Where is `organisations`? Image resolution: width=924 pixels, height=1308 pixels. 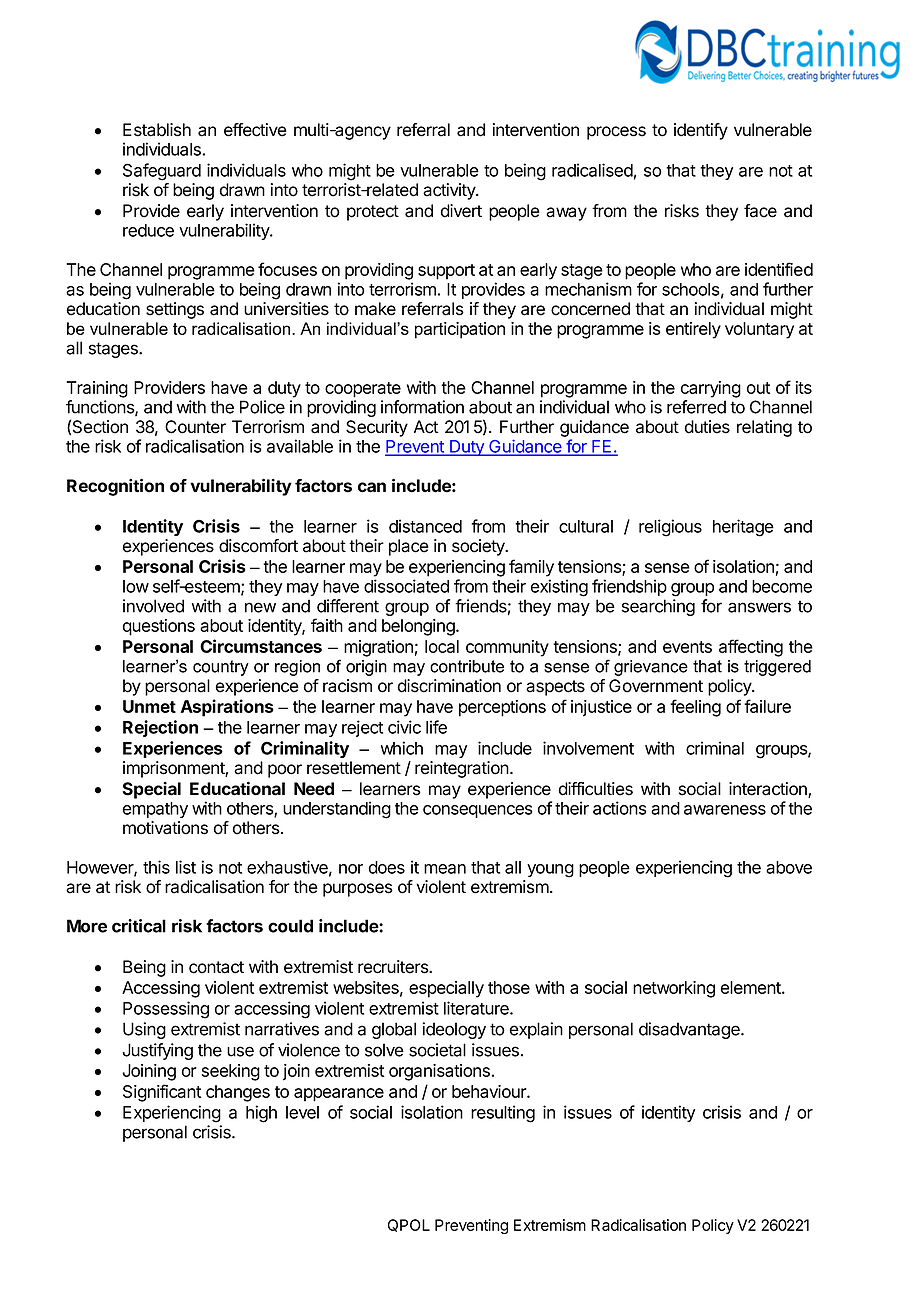 organisations is located at coordinates (439, 1072).
